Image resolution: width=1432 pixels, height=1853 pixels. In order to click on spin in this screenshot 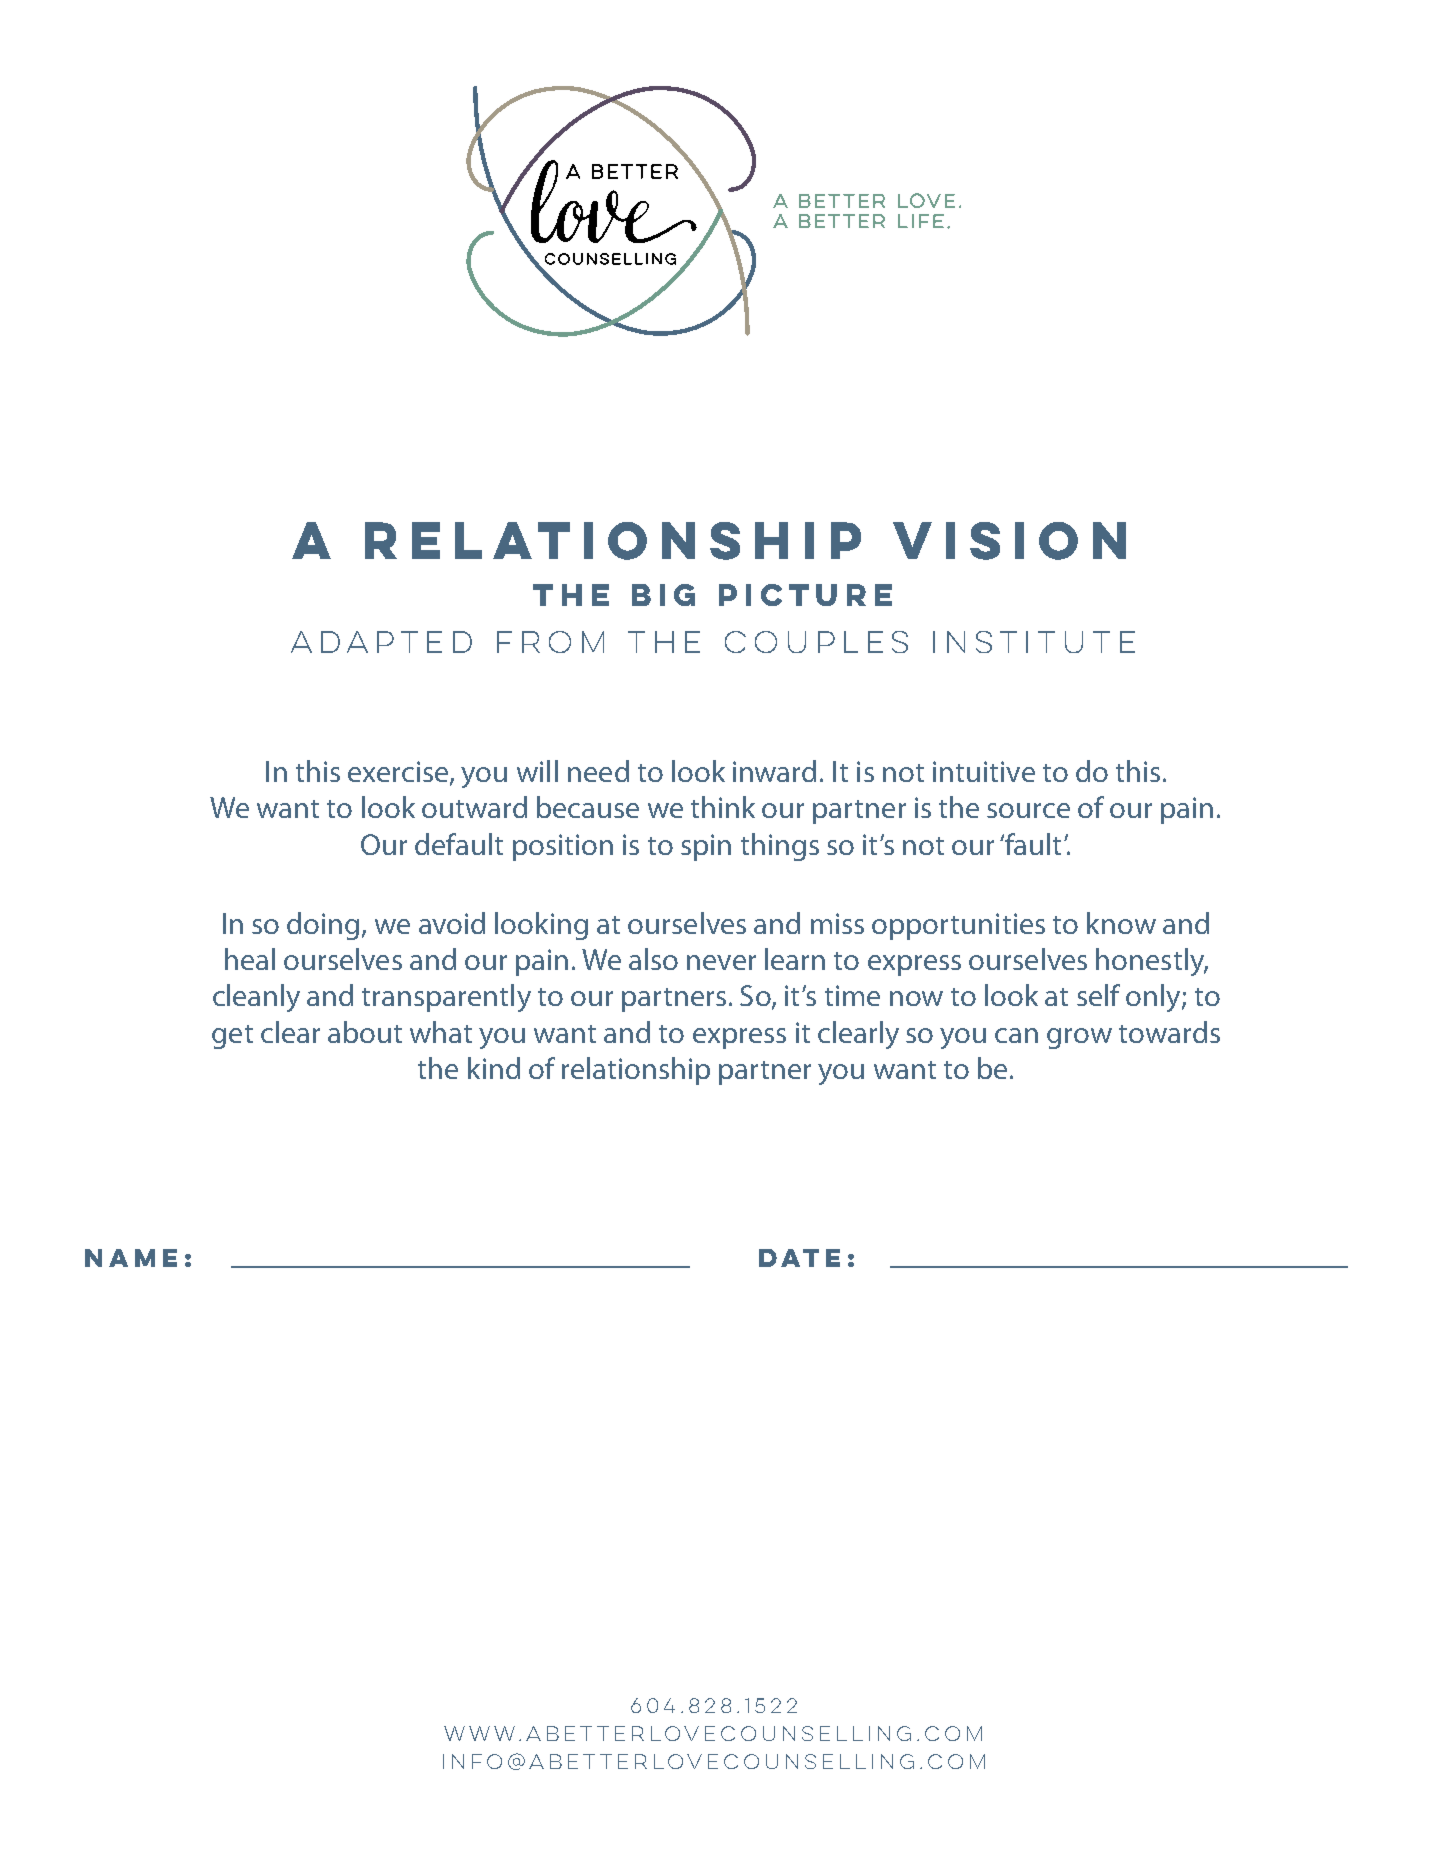, I will do `click(706, 847)`.
